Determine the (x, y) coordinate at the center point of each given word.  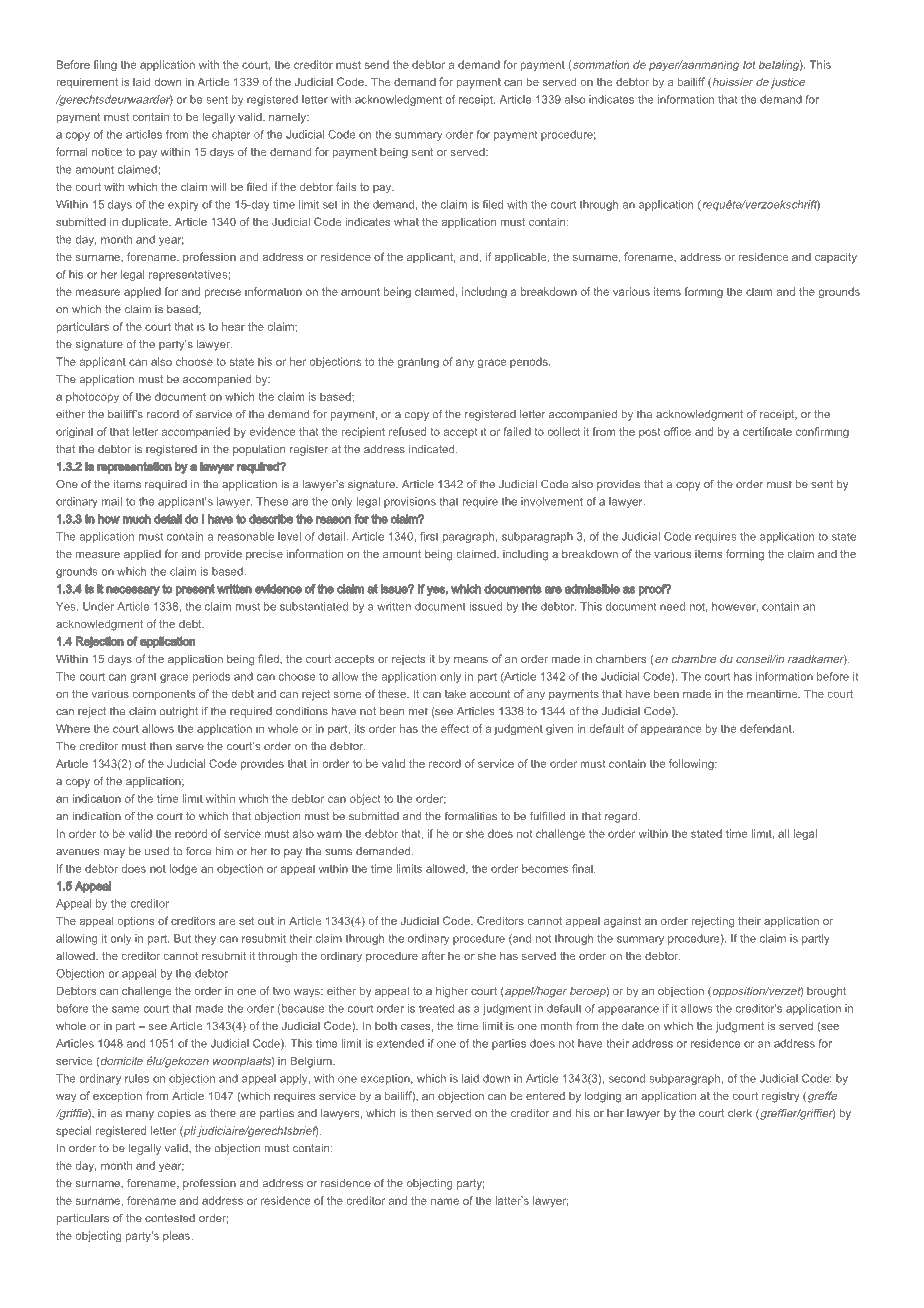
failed (517, 431)
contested (170, 1218)
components (164, 695)
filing (105, 65)
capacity (836, 258)
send (377, 64)
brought (826, 992)
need (672, 606)
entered (545, 1096)
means (471, 660)
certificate (767, 431)
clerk (740, 1113)
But (182, 938)
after (433, 955)
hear (233, 326)
